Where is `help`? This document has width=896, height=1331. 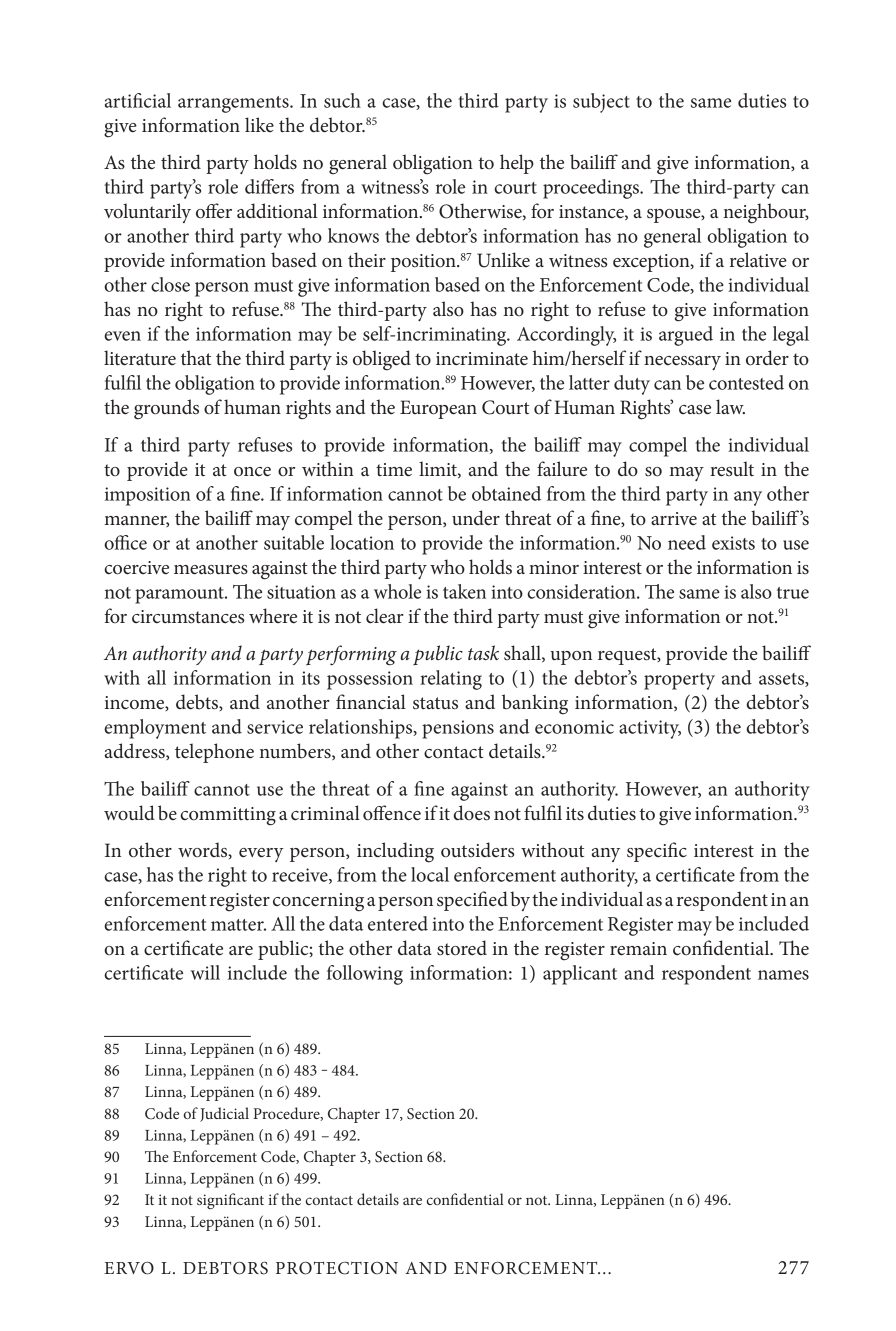 help is located at coordinates (517, 164).
